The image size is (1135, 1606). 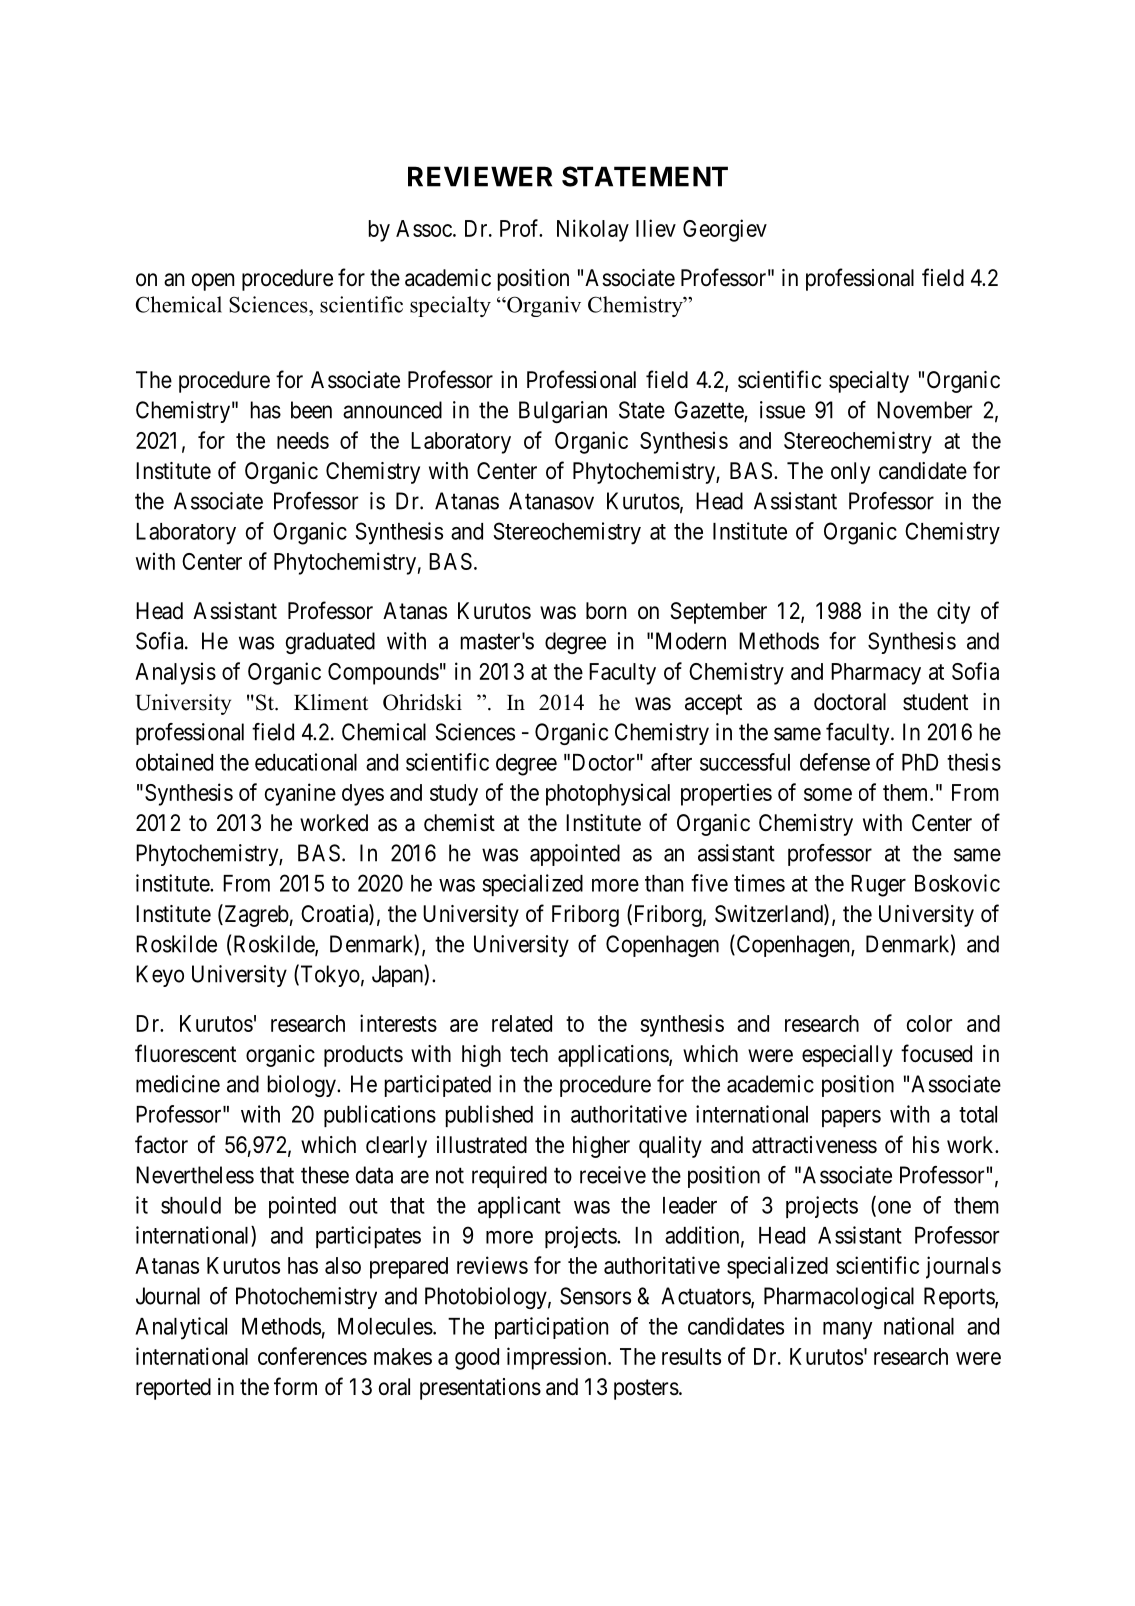 I want to click on graduated, so click(x=330, y=643).
